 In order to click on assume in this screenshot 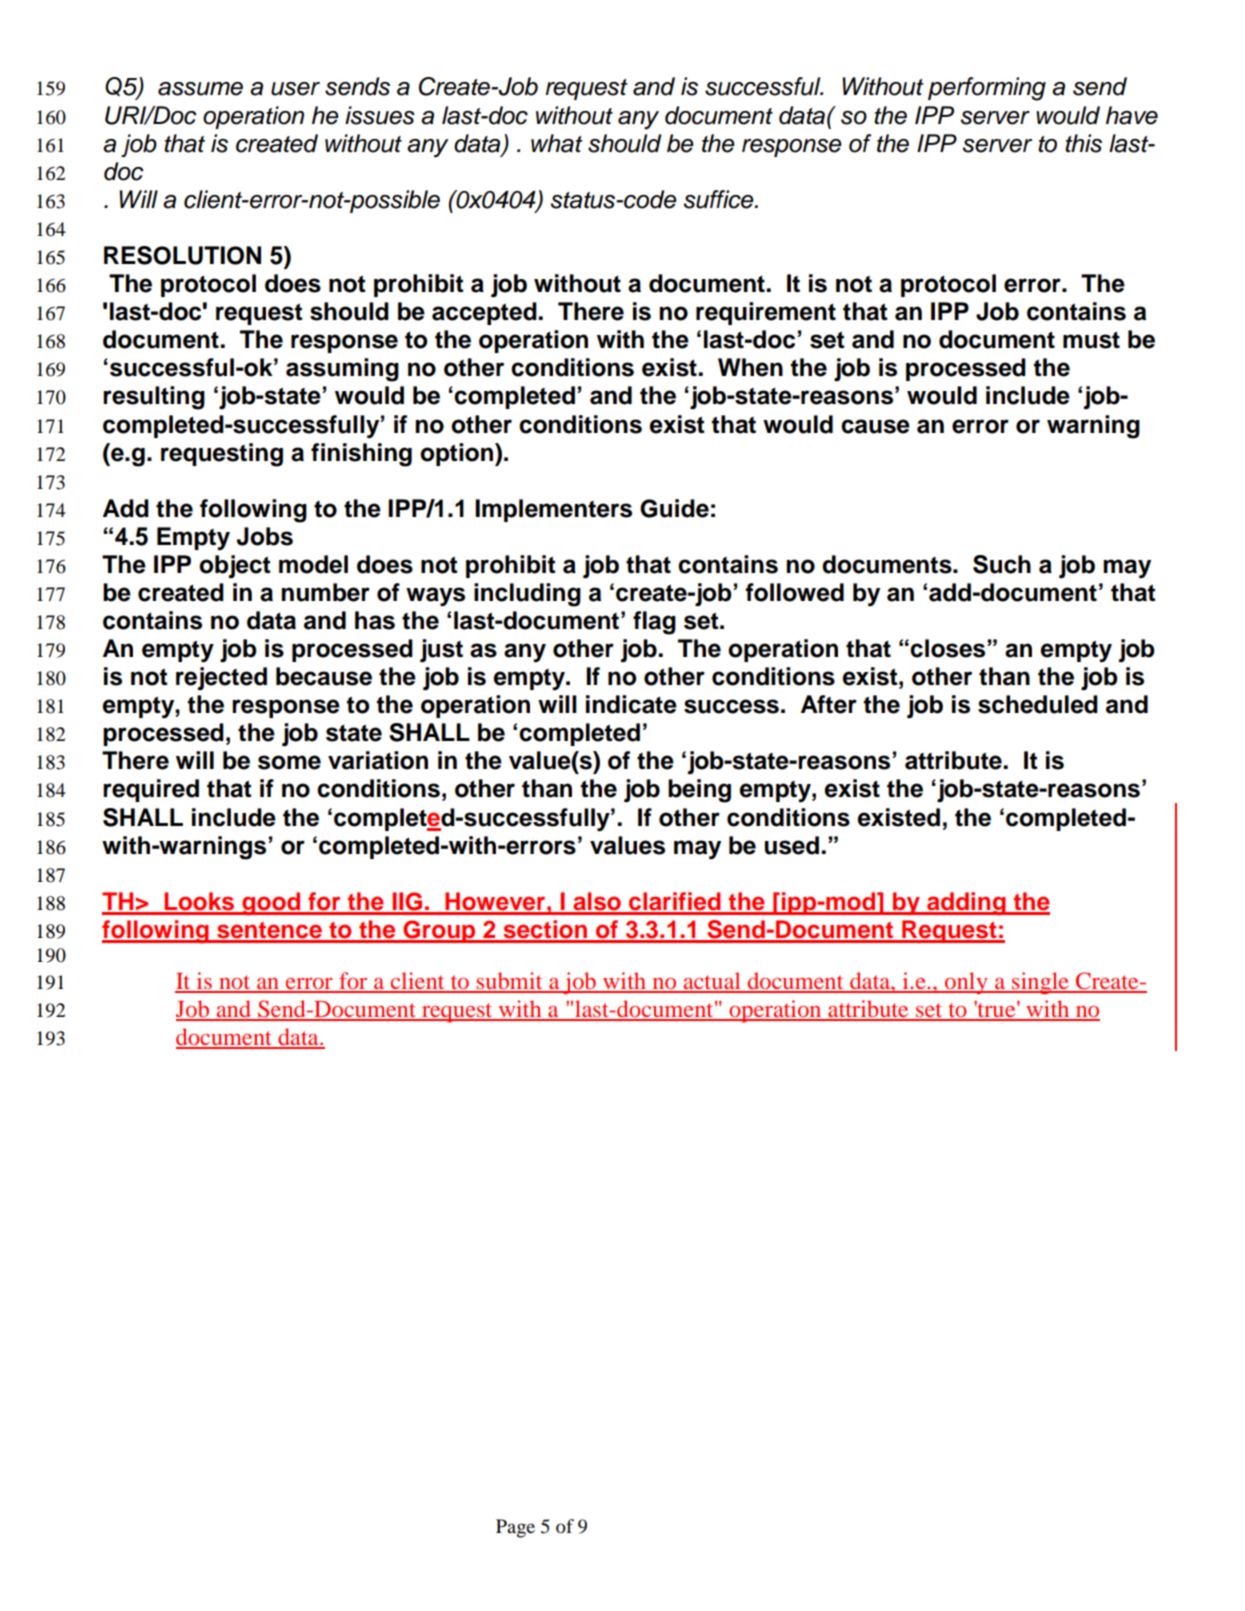, I will do `click(200, 89)`.
